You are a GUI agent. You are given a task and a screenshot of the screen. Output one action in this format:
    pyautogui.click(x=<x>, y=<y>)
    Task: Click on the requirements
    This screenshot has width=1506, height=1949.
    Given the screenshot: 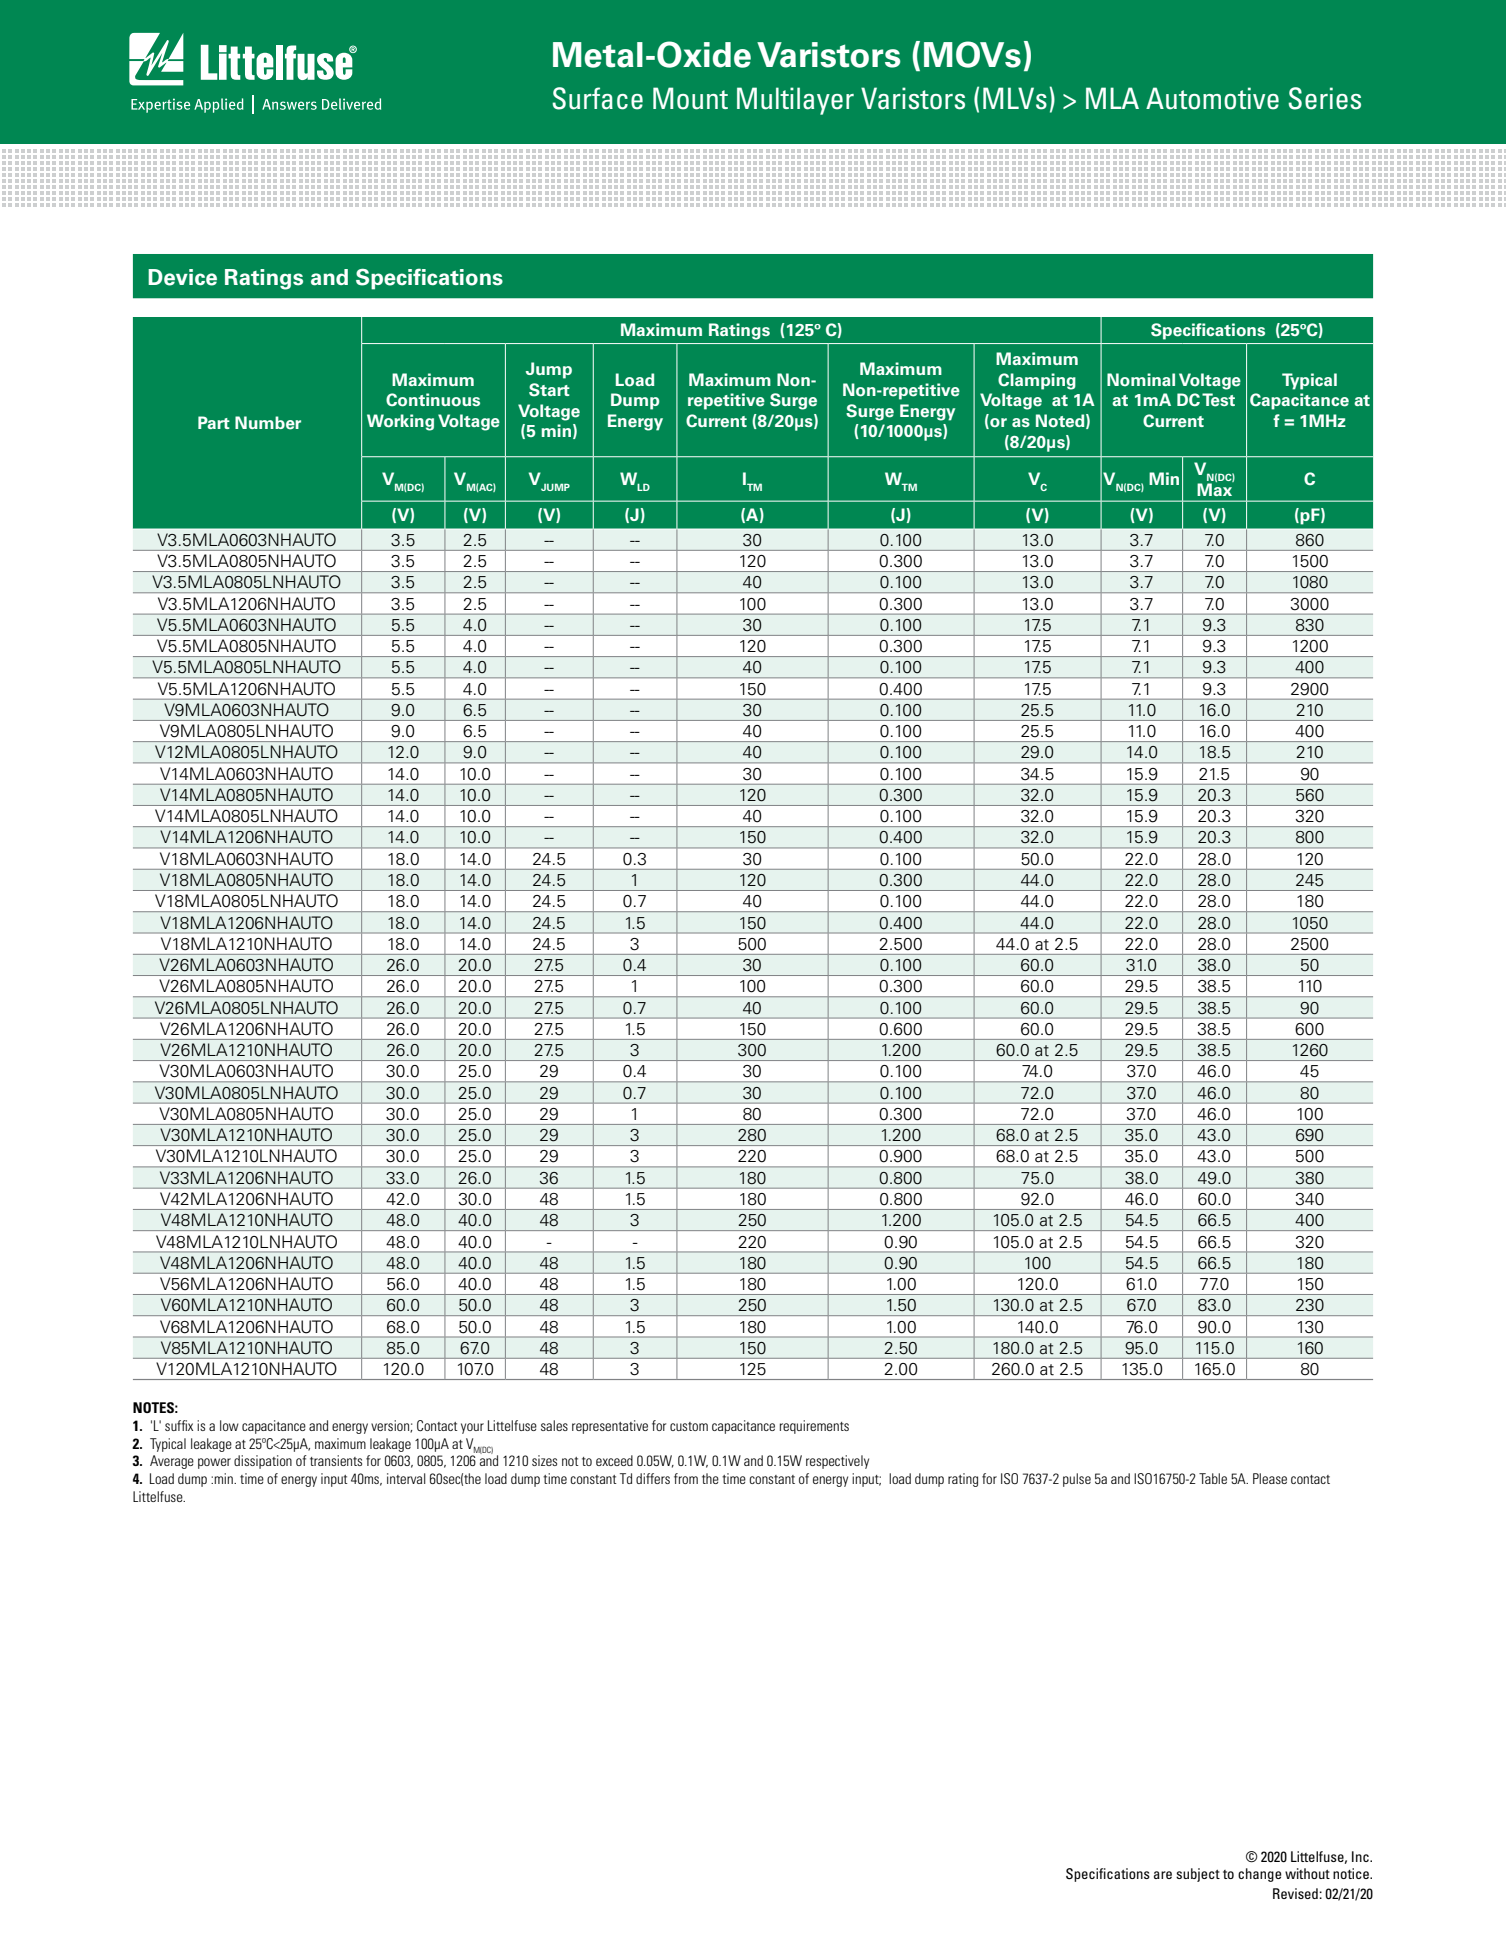 What is the action you would take?
    pyautogui.click(x=814, y=1427)
